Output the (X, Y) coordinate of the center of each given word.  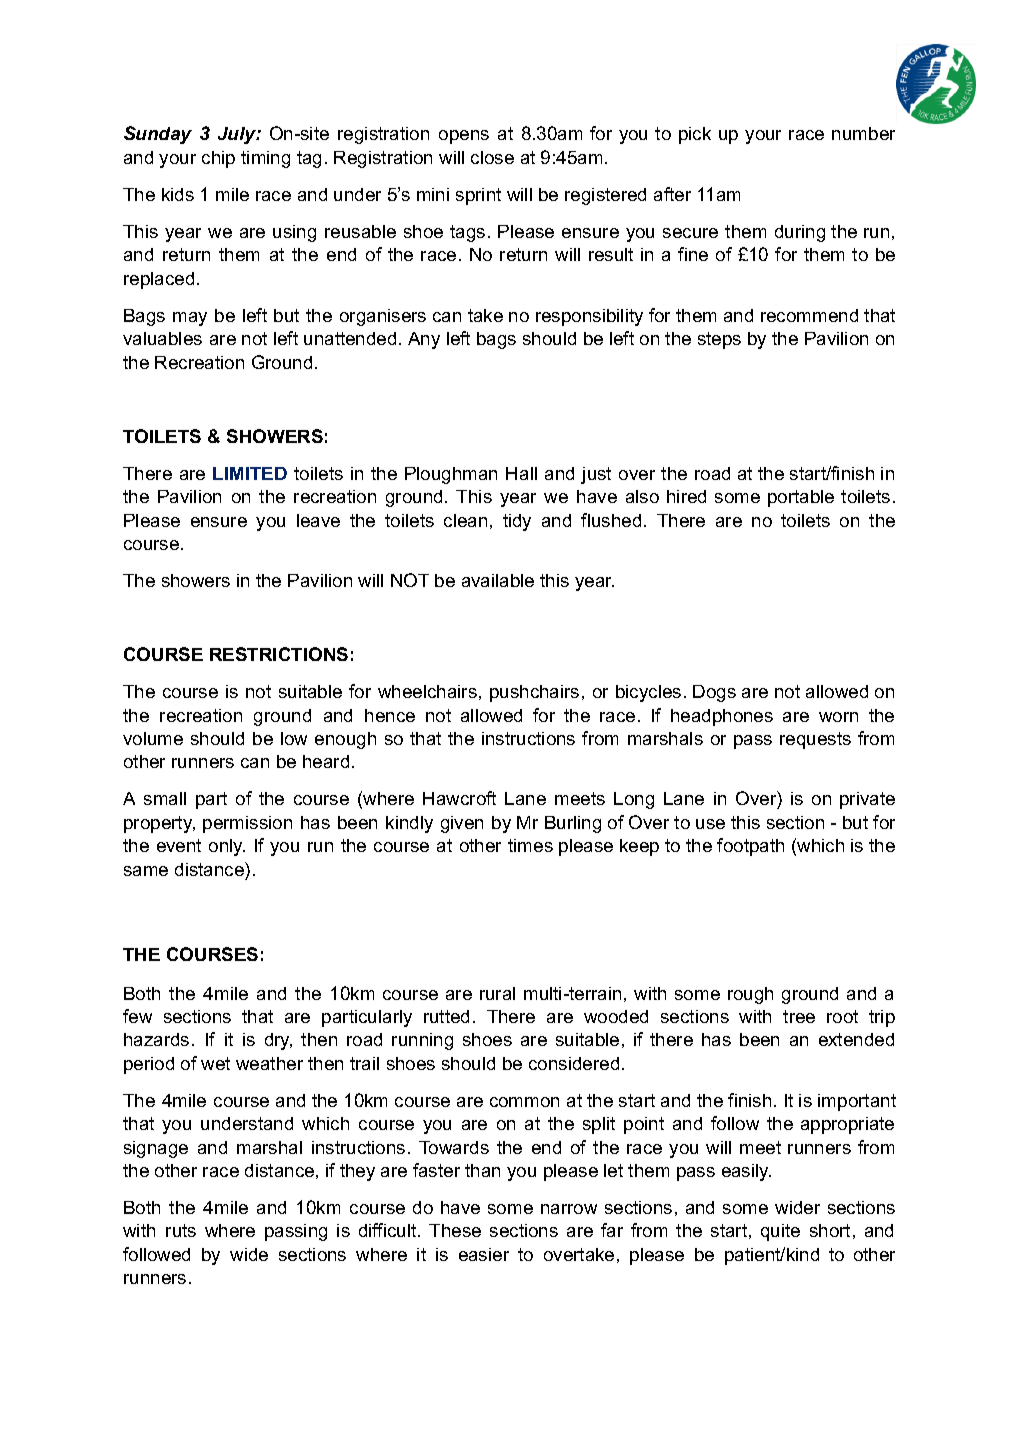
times (530, 845)
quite (780, 1232)
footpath (750, 847)
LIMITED (250, 473)
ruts (181, 1230)
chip (218, 159)
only (227, 847)
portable (801, 498)
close (492, 157)
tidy (517, 522)
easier (484, 1254)
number (863, 133)
